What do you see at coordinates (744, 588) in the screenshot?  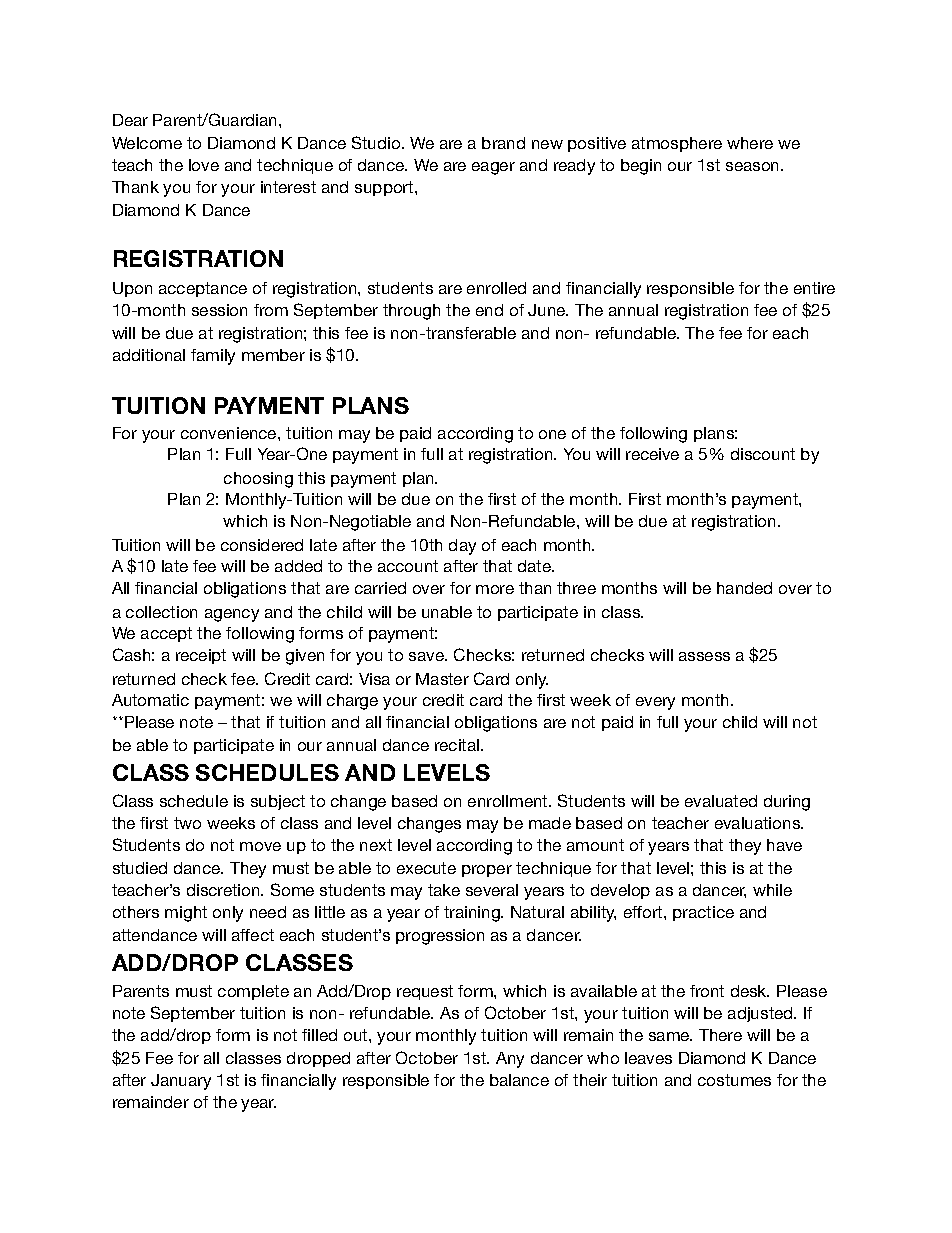 I see `handed` at bounding box center [744, 588].
